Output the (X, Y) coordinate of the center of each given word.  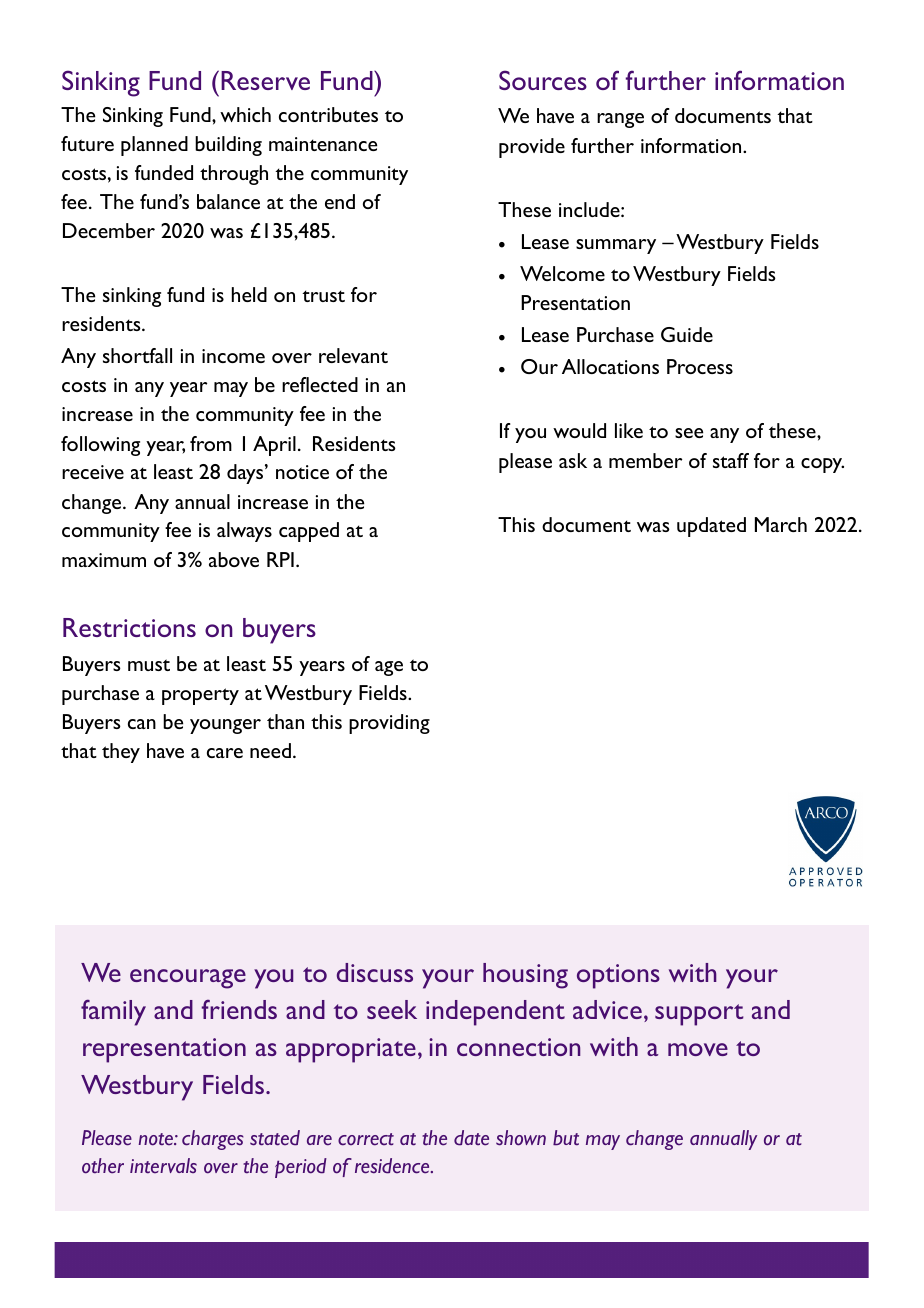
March (781, 524)
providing (389, 724)
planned (154, 146)
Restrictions (129, 627)
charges (213, 1140)
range (620, 120)
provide (532, 148)
